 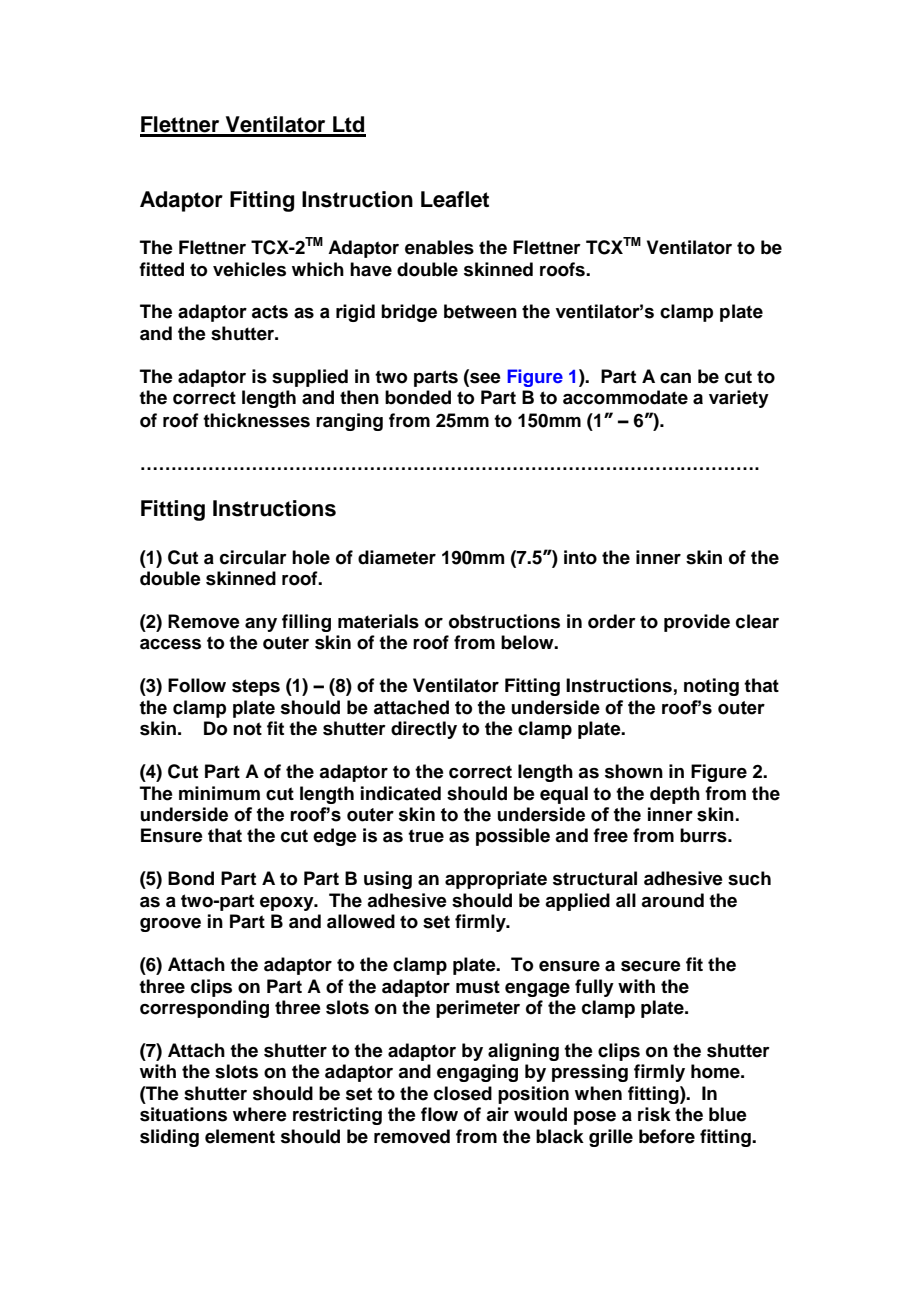 What do you see at coordinates (219, 793) in the page?
I see `minimum` at bounding box center [219, 793].
